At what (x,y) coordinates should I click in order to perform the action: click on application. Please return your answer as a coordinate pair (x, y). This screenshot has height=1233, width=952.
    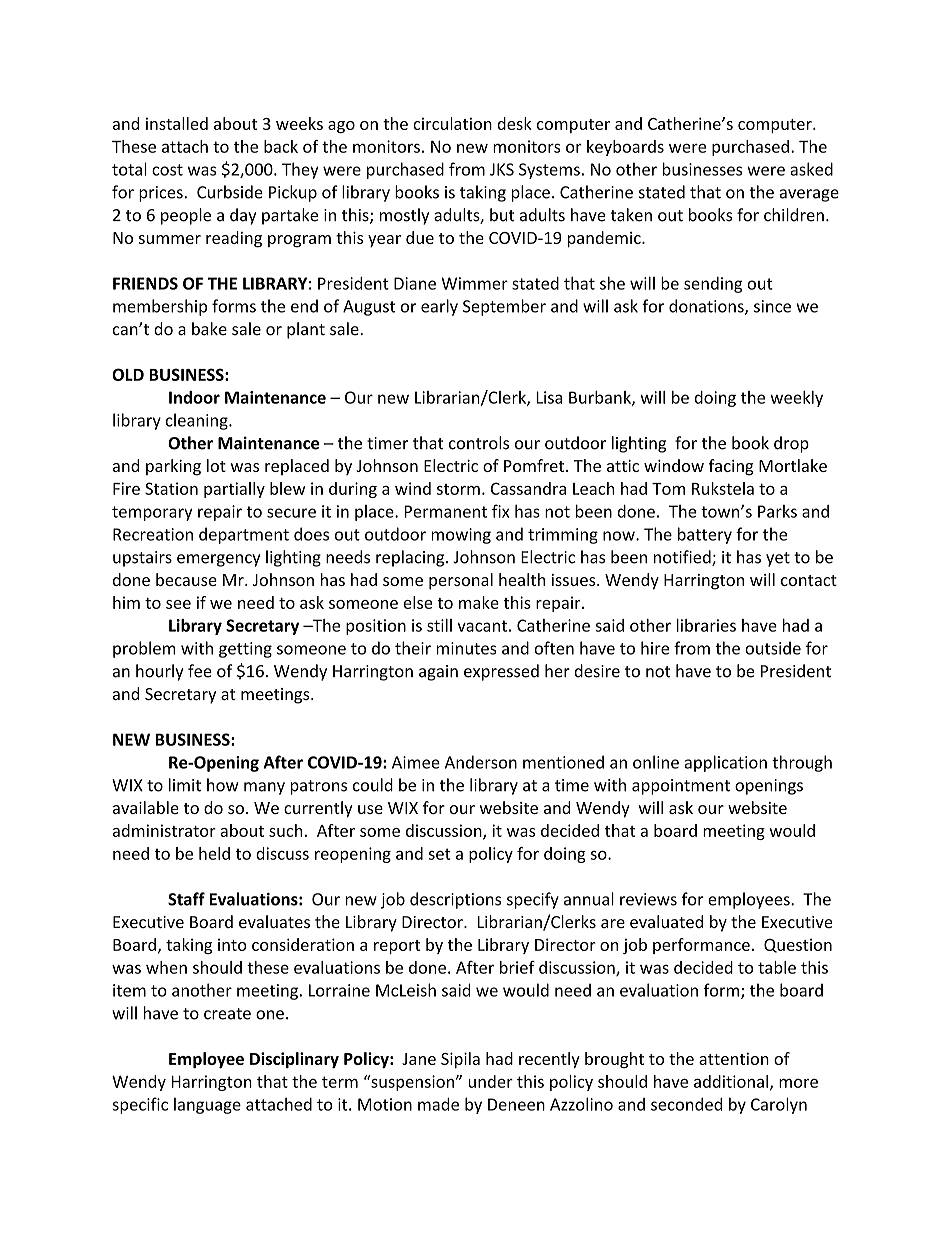
    Looking at the image, I should click on (726, 763).
